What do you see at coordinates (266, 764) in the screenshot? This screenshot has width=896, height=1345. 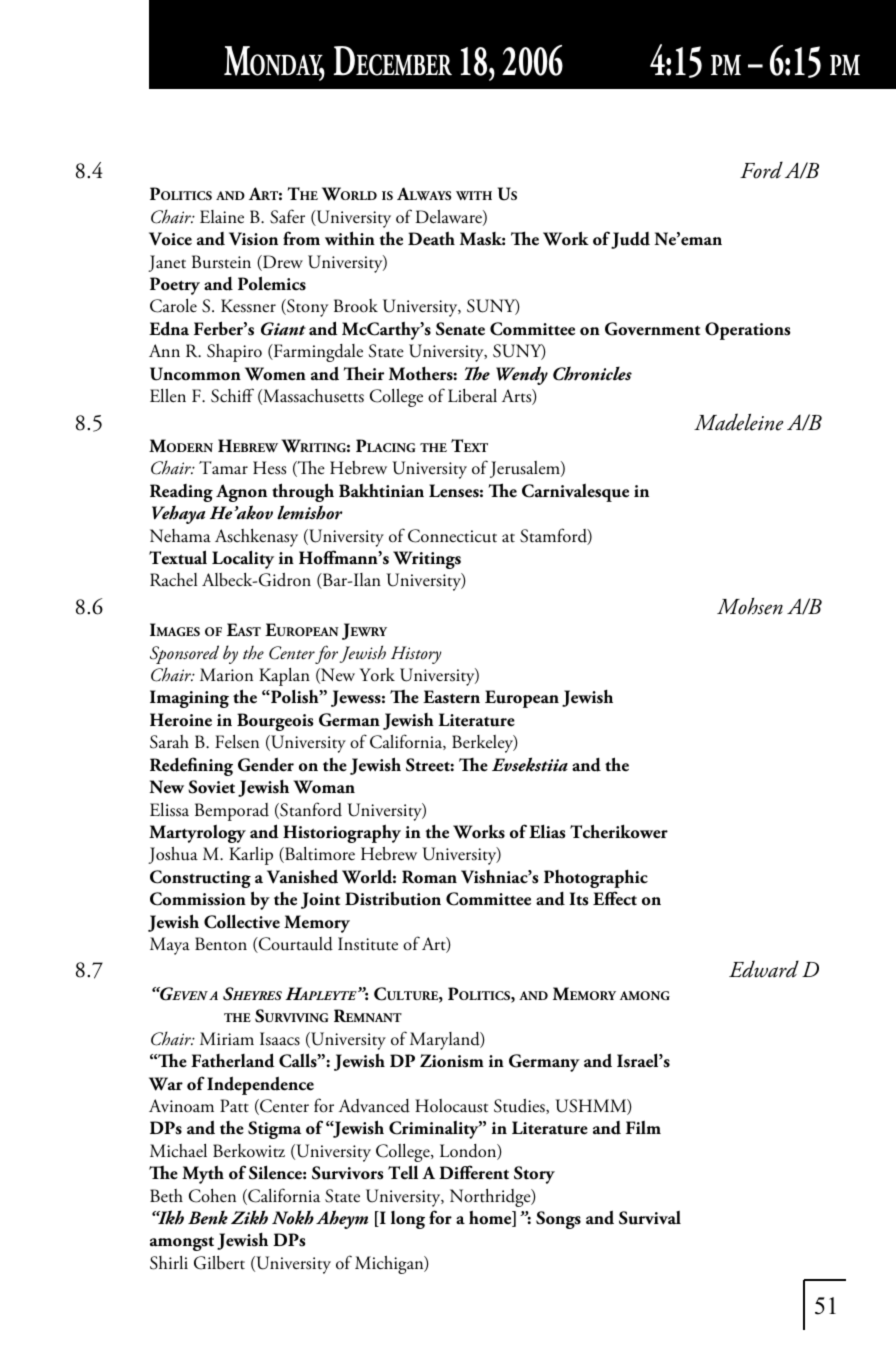 I see `Gender` at bounding box center [266, 764].
